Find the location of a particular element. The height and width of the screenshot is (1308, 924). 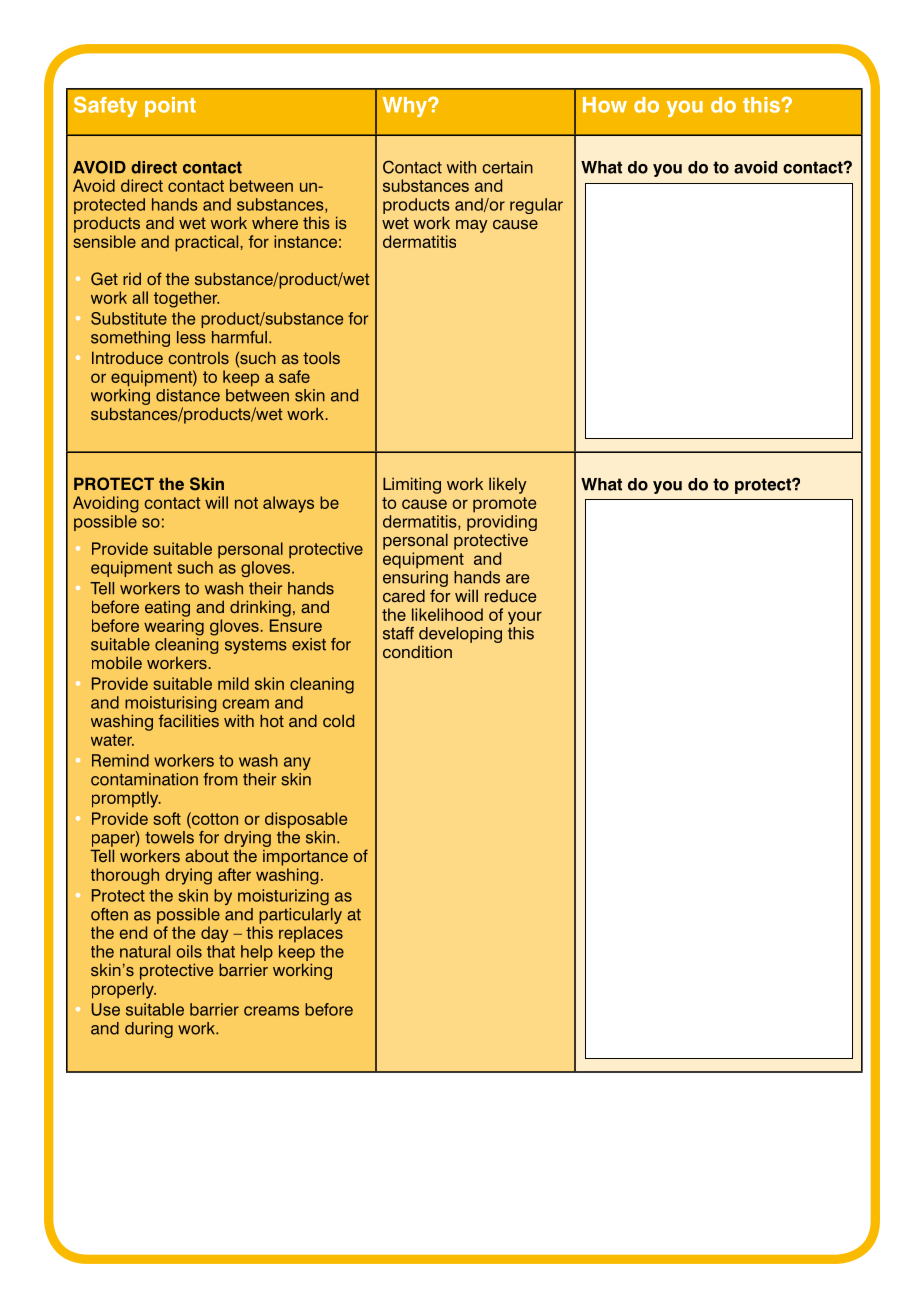

reduce is located at coordinates (511, 596).
